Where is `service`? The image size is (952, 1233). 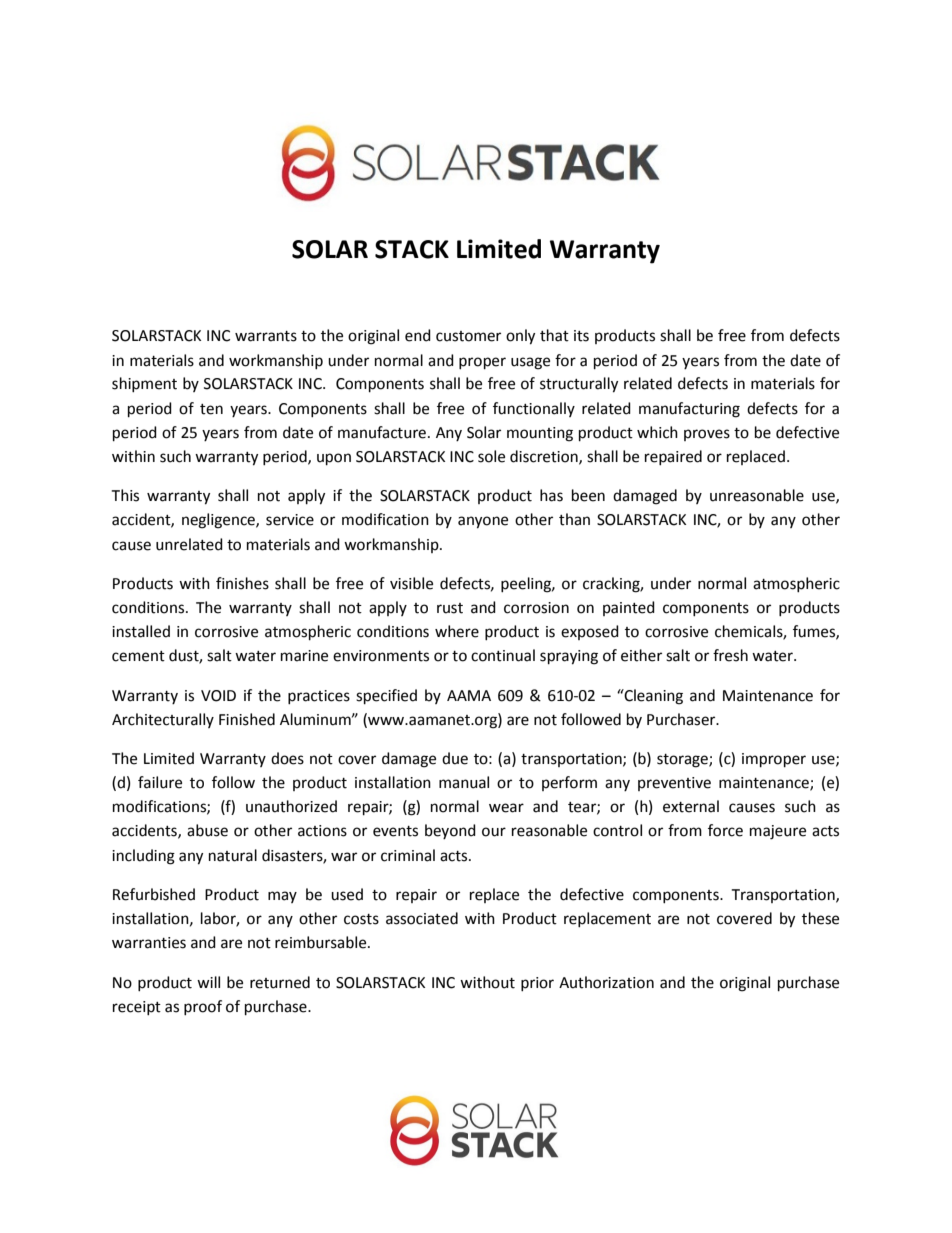
service is located at coordinates (290, 520).
